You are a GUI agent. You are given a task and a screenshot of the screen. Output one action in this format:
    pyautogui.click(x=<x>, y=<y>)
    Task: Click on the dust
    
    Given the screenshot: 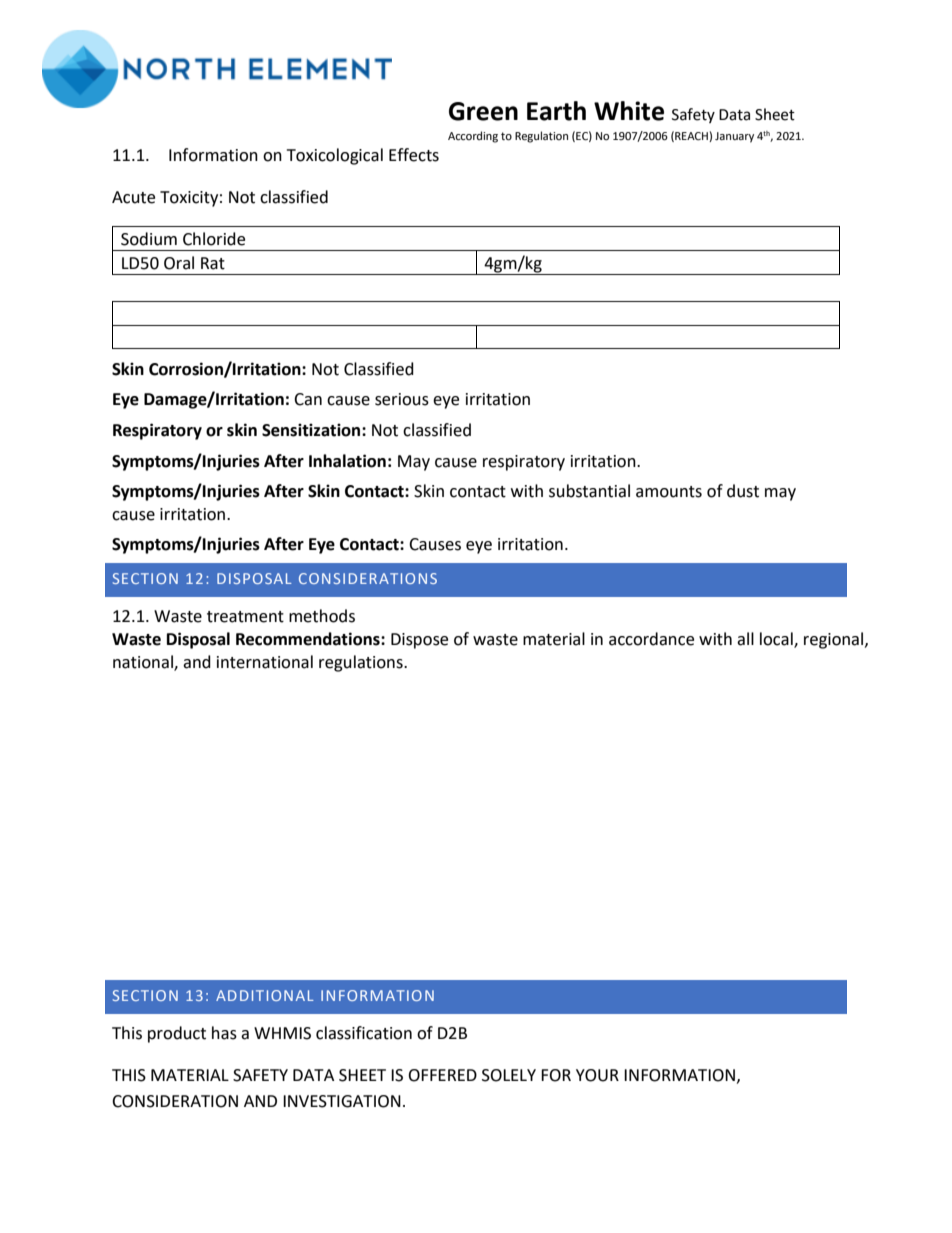 What is the action you would take?
    pyautogui.click(x=743, y=491)
